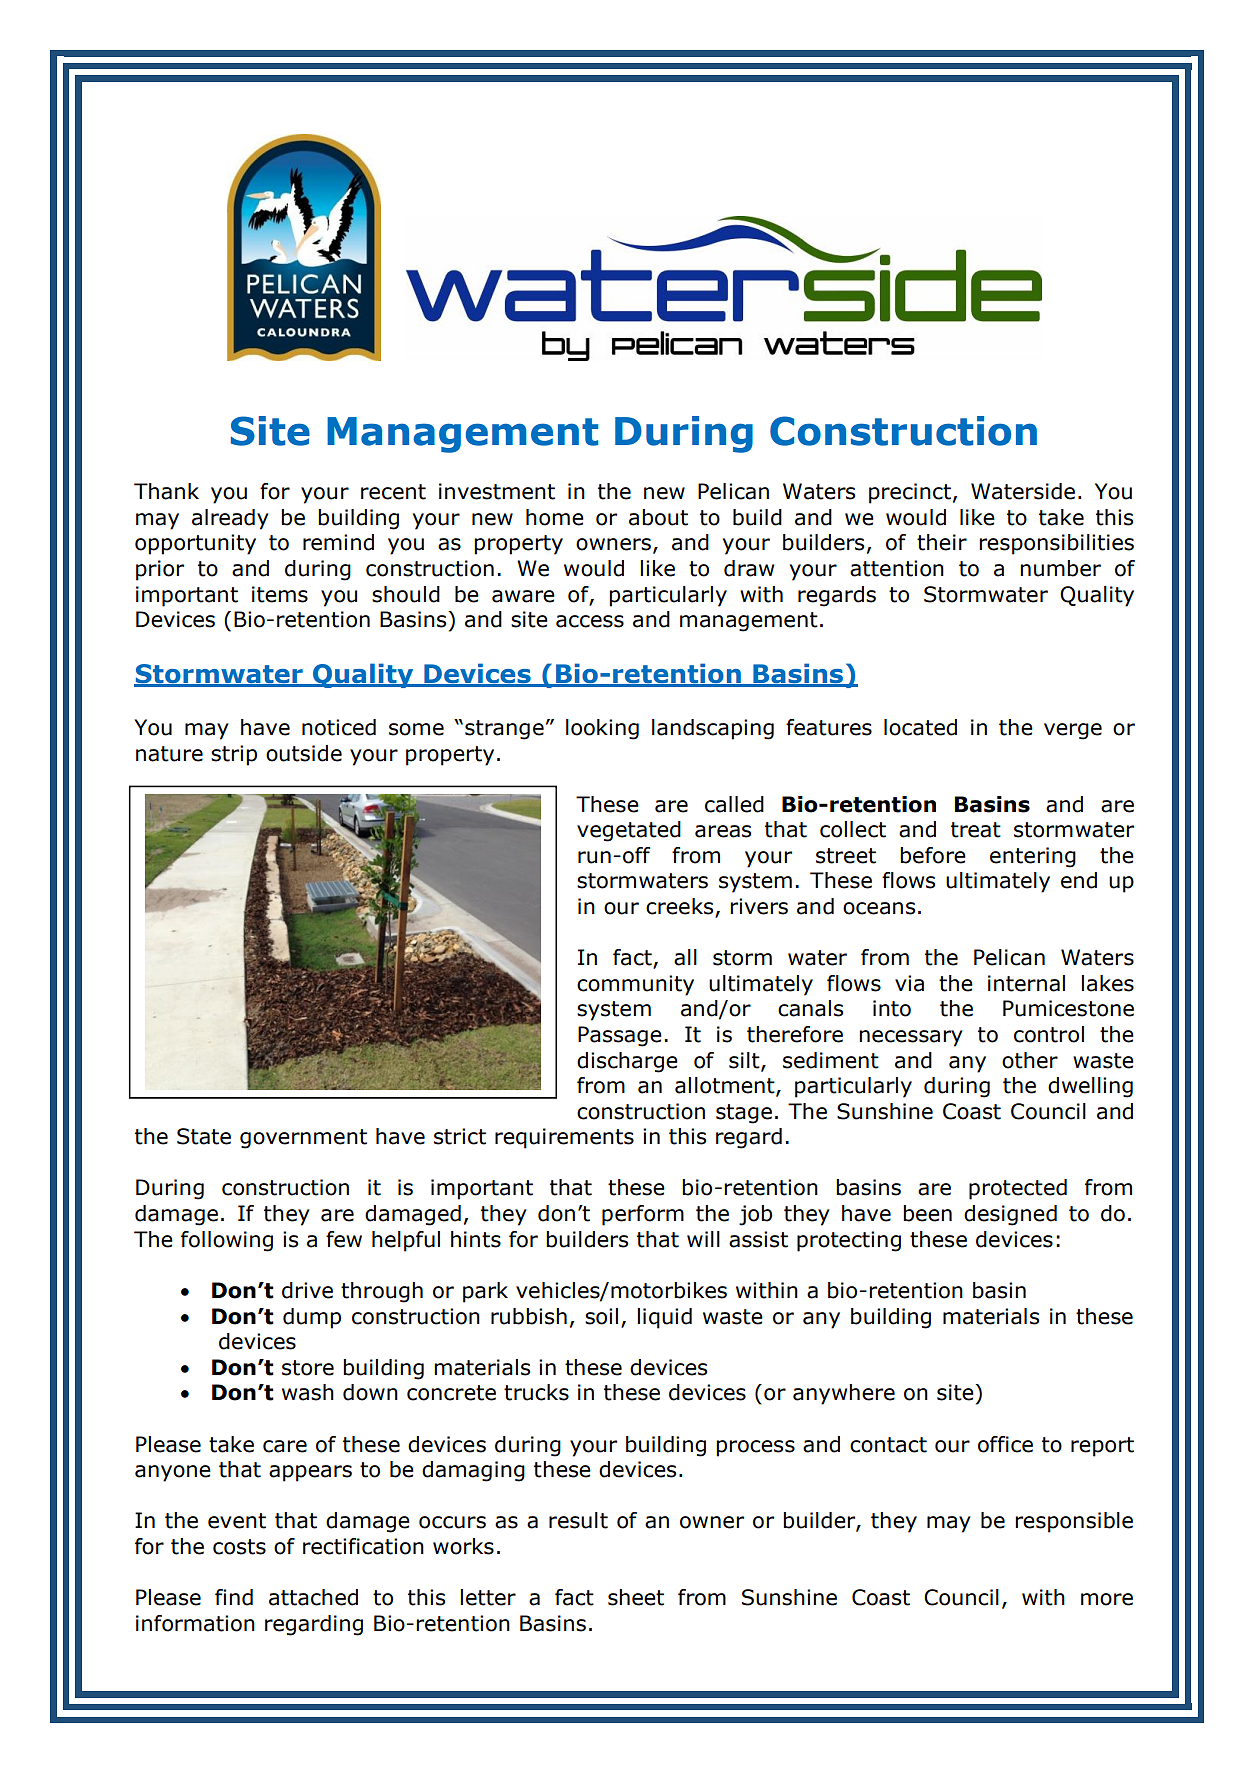  What do you see at coordinates (230, 519) in the screenshot?
I see `already` at bounding box center [230, 519].
